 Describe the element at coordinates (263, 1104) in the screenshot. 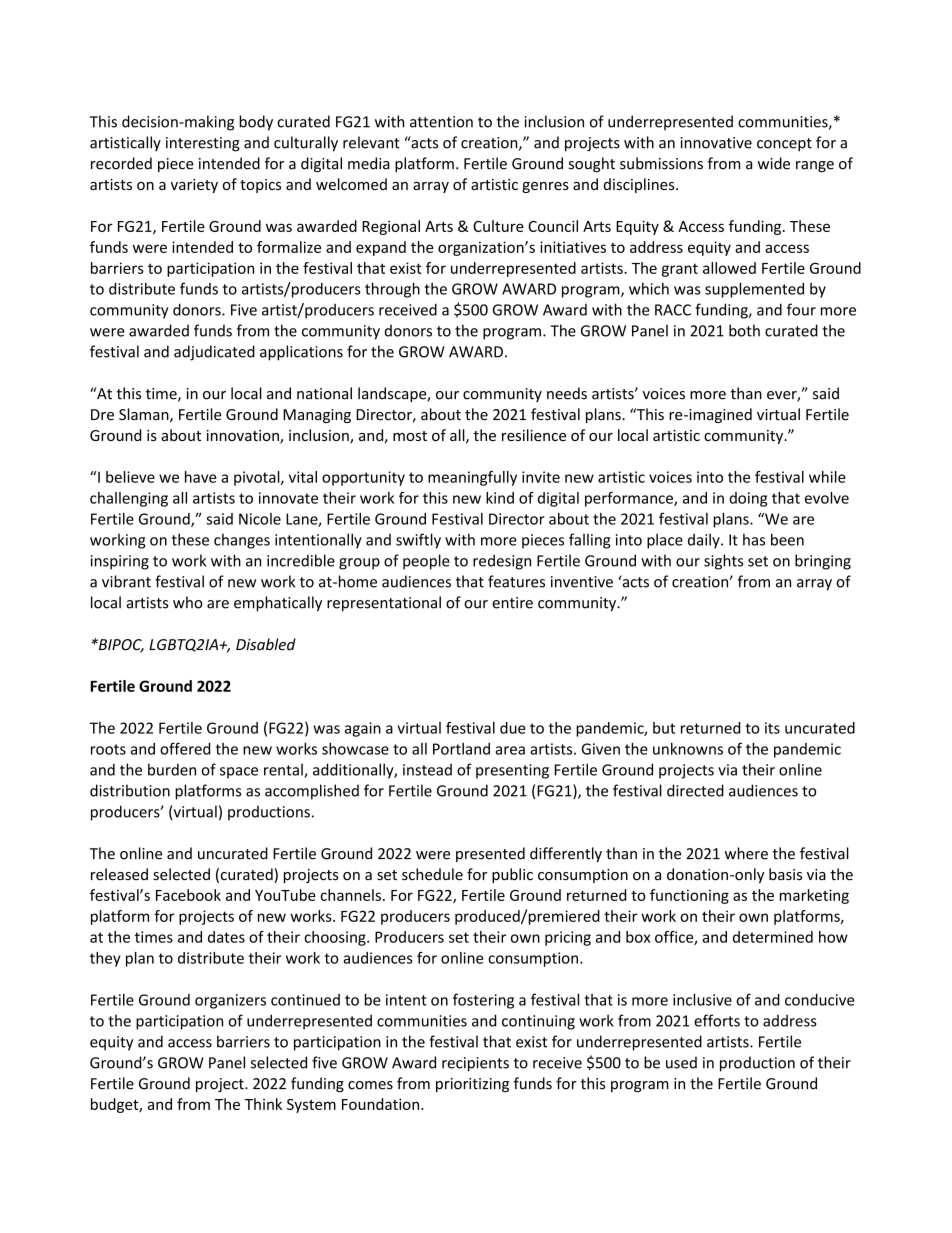

I see `Think` at that location.
